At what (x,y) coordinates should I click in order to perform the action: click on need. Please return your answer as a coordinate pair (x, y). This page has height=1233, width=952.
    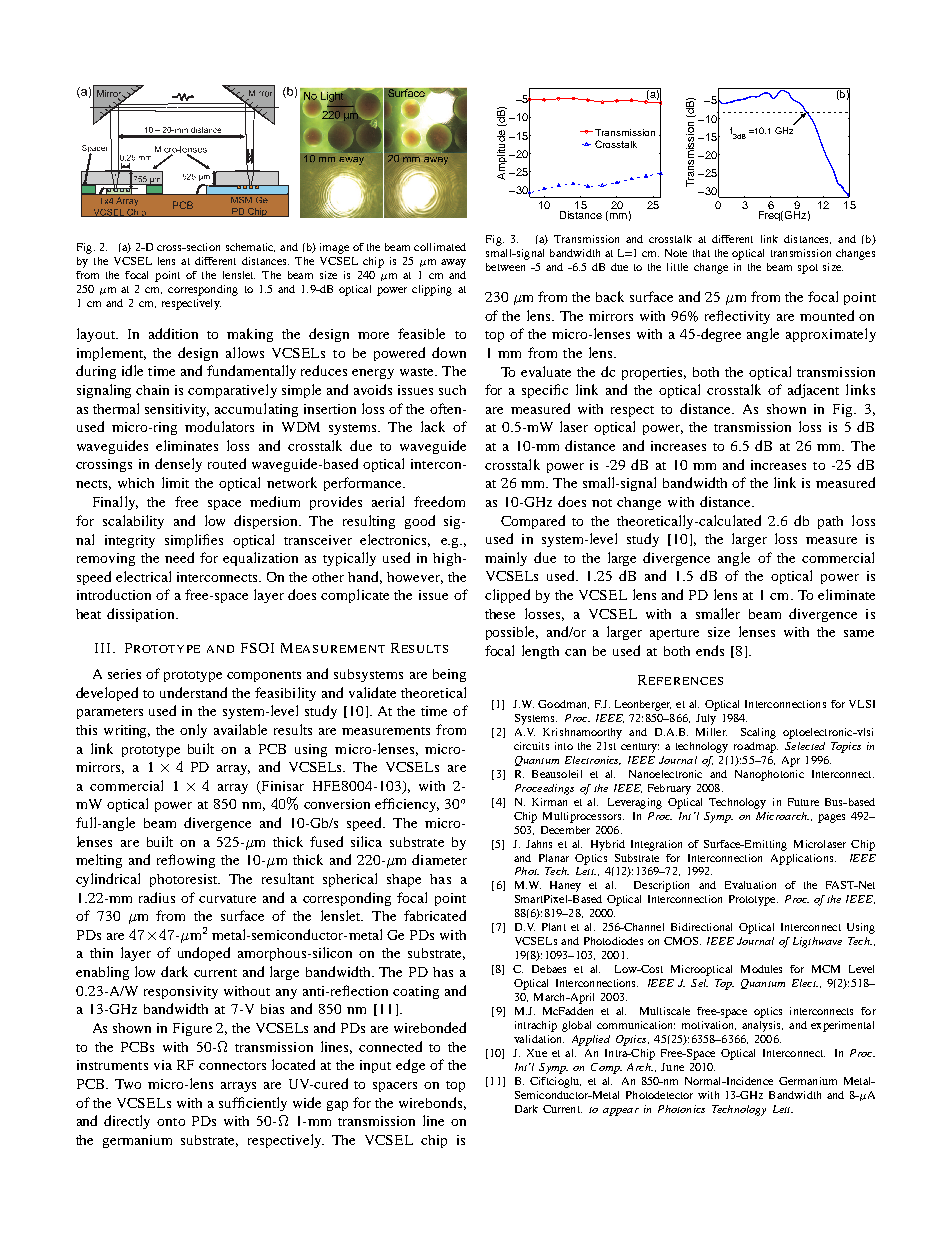
    Looking at the image, I should click on (179, 557).
